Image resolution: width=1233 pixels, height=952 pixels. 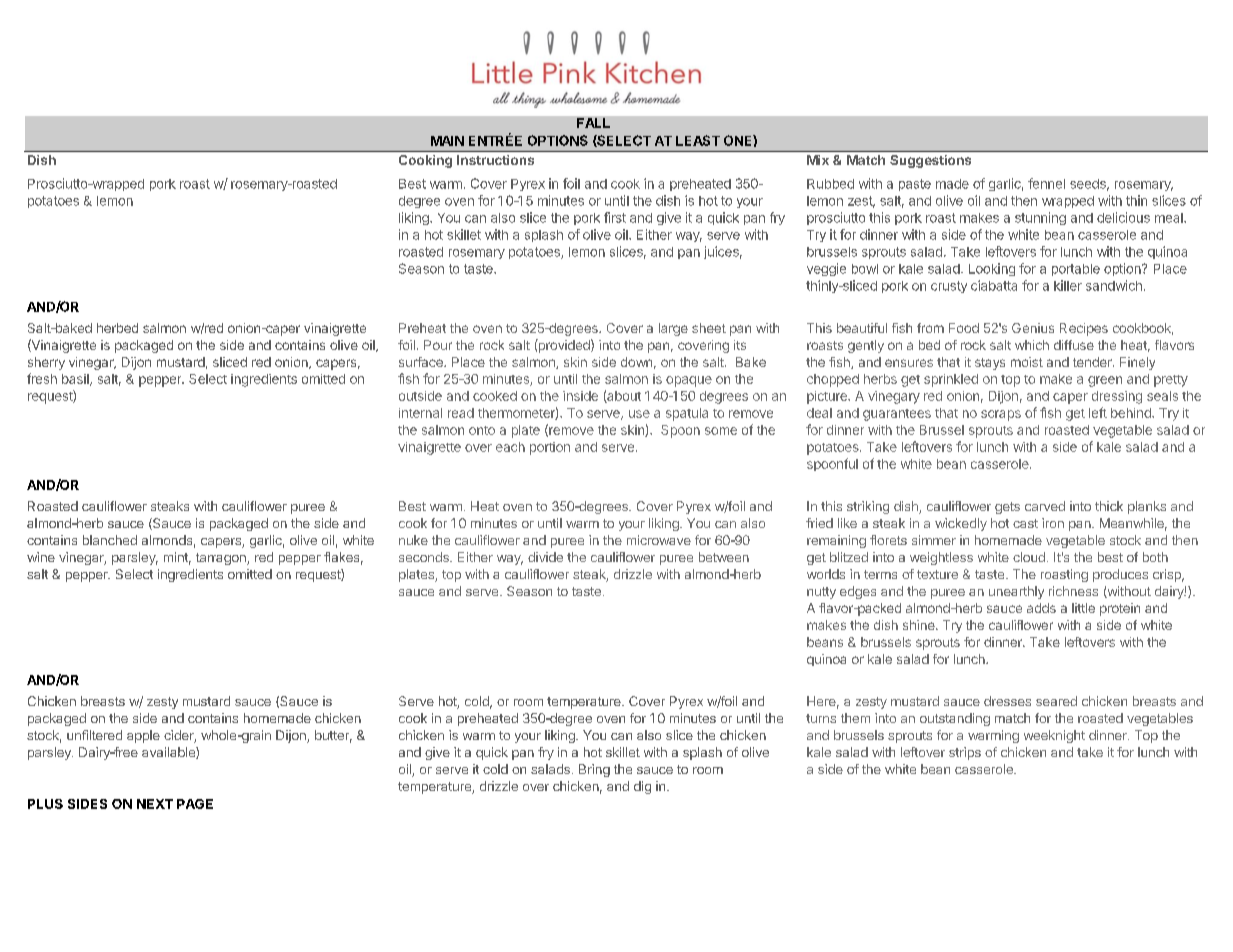 What do you see at coordinates (46, 363) in the screenshot?
I see `sherry` at bounding box center [46, 363].
